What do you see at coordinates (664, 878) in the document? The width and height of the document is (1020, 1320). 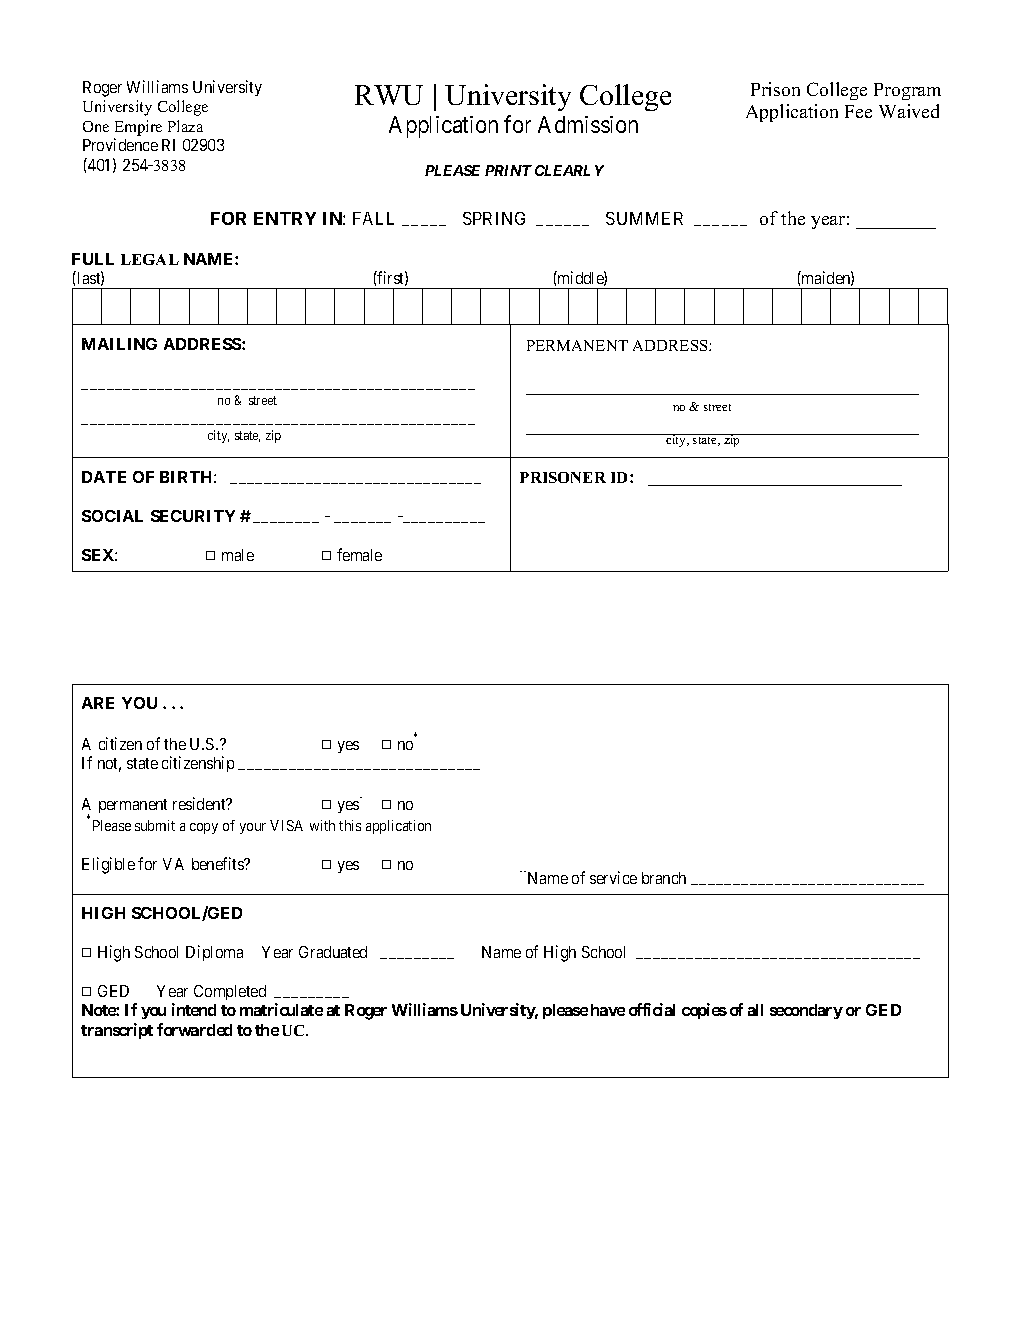 I see `branch` at bounding box center [664, 878].
